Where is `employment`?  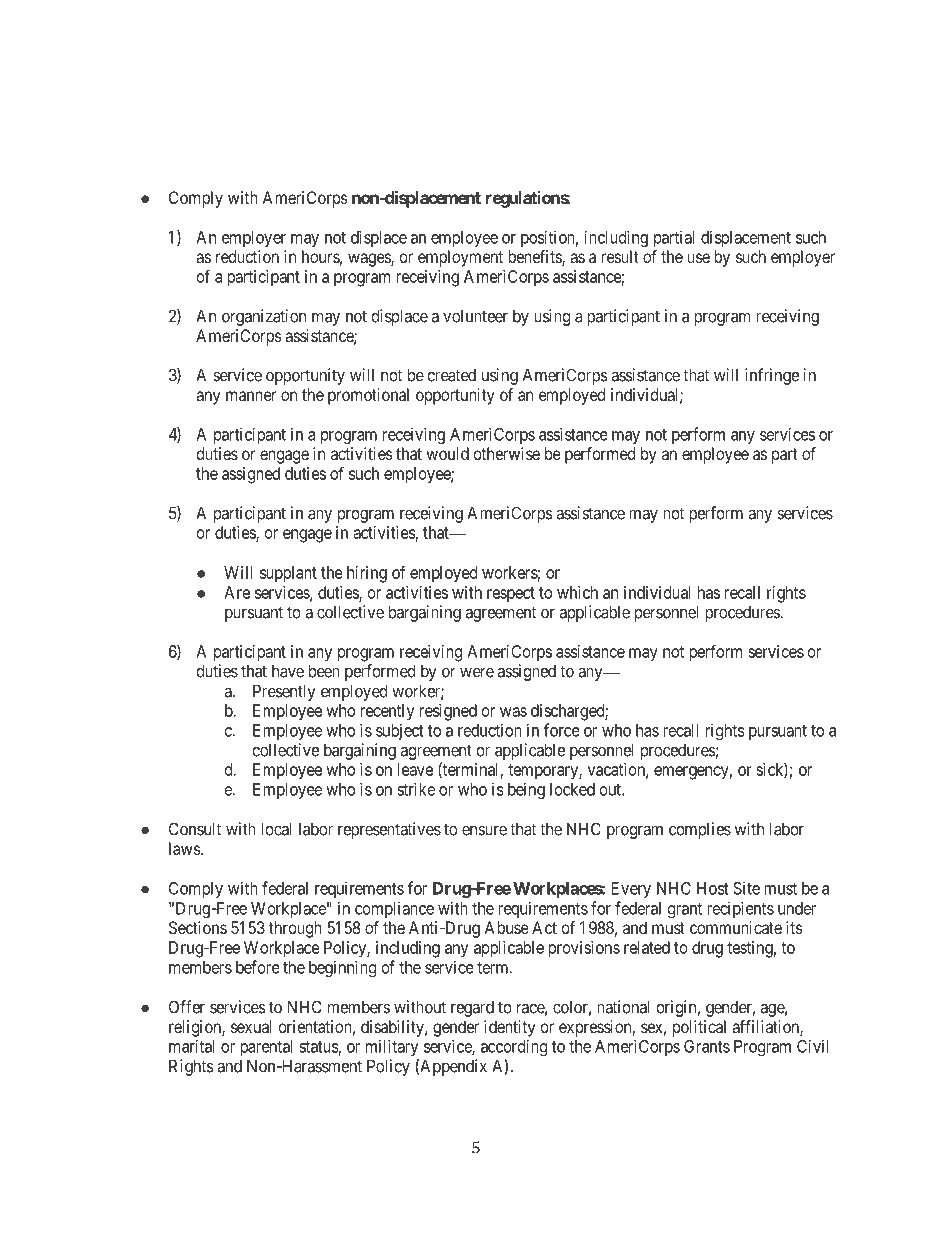 employment is located at coordinates (460, 258).
